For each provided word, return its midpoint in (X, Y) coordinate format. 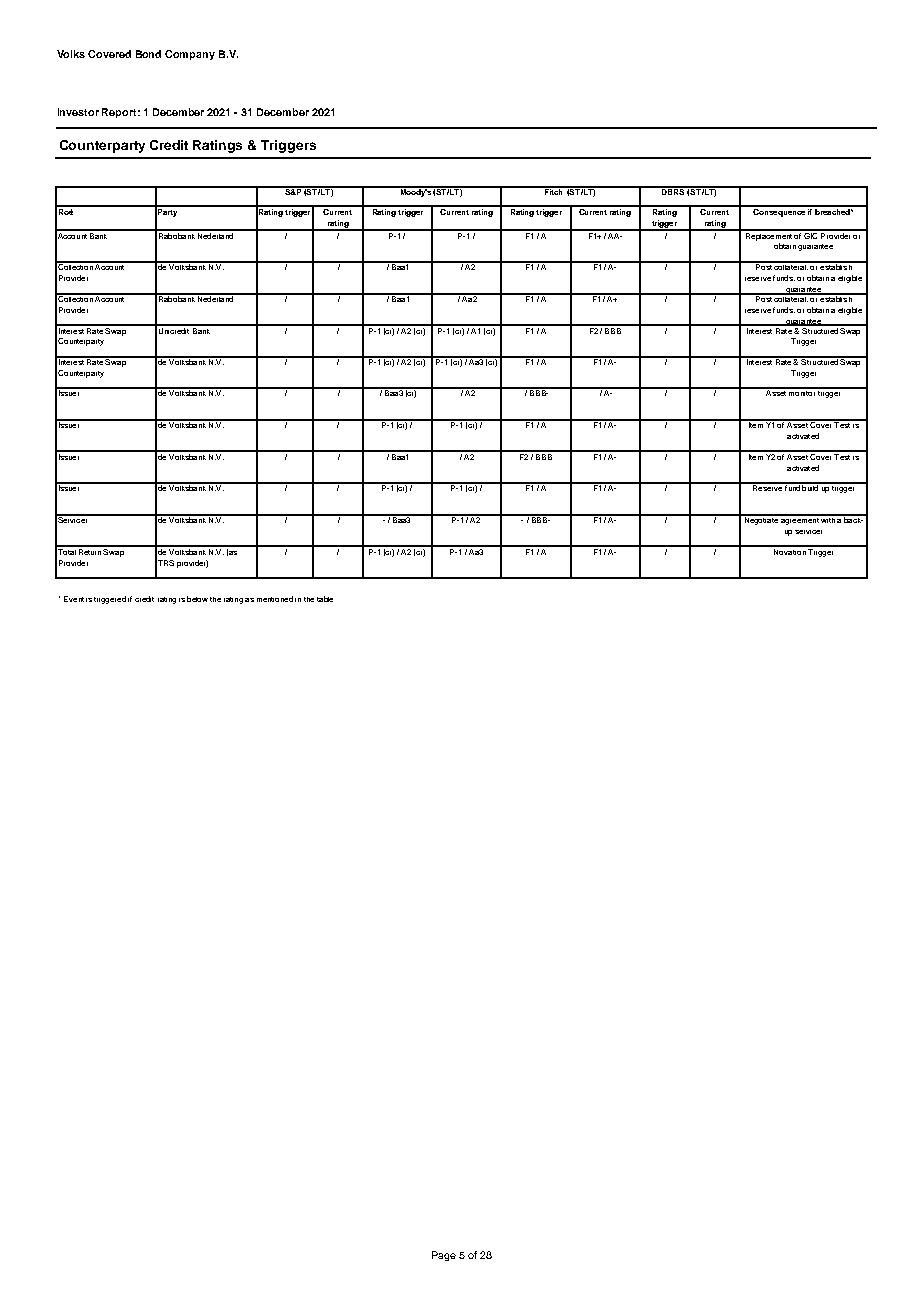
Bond (148, 54)
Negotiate (761, 520)
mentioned (275, 599)
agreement (799, 520)
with (828, 519)
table (325, 599)
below (197, 599)
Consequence (779, 211)
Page (444, 1256)
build (811, 487)
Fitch (554, 191)
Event (74, 599)
